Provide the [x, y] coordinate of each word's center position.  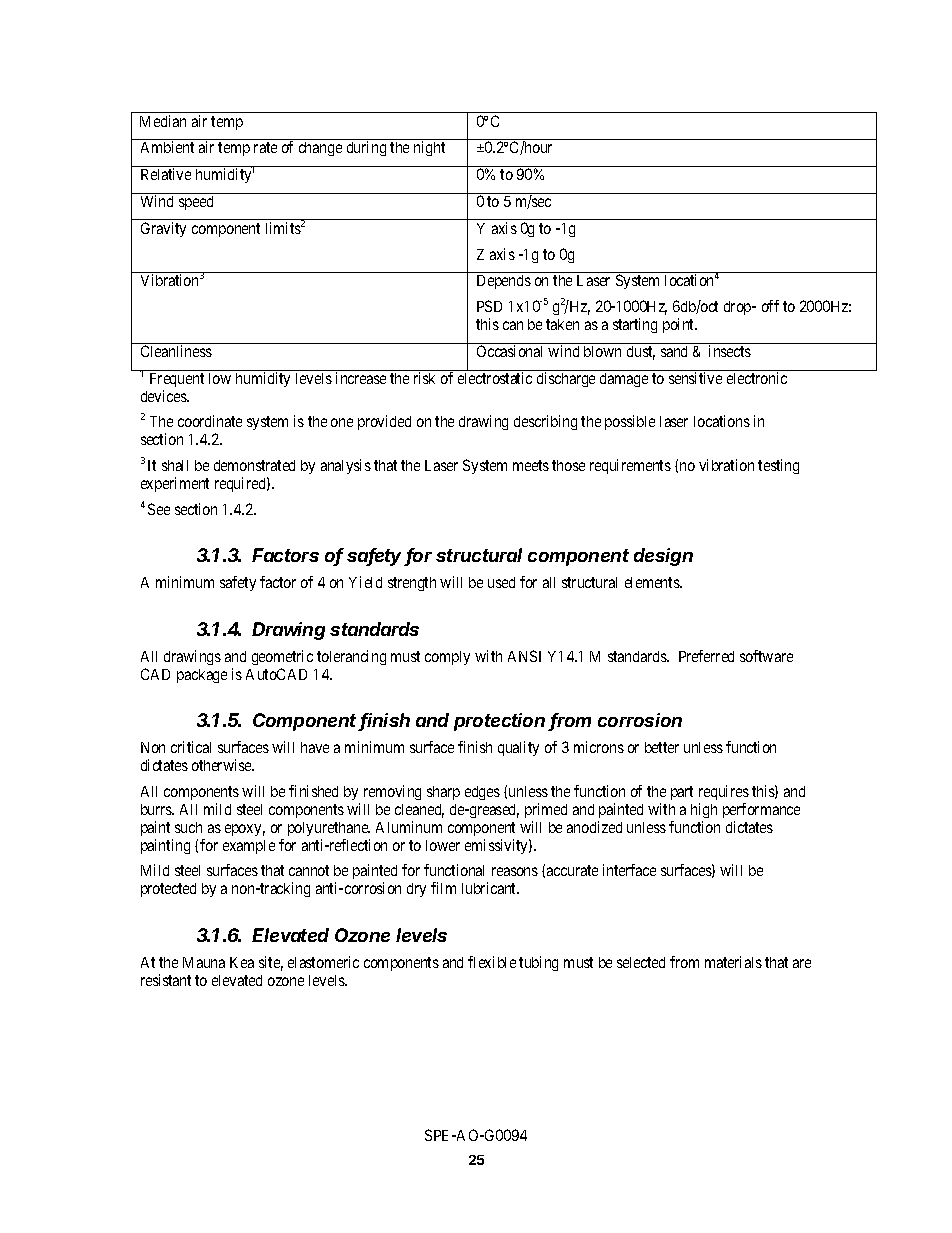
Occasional [509, 351]
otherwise [223, 765]
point [680, 325]
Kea [242, 962]
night [429, 148]
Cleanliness [176, 351]
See [159, 509]
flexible [492, 962]
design [663, 557]
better [662, 747]
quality [518, 748]
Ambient [167, 147]
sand [674, 351]
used [501, 582]
